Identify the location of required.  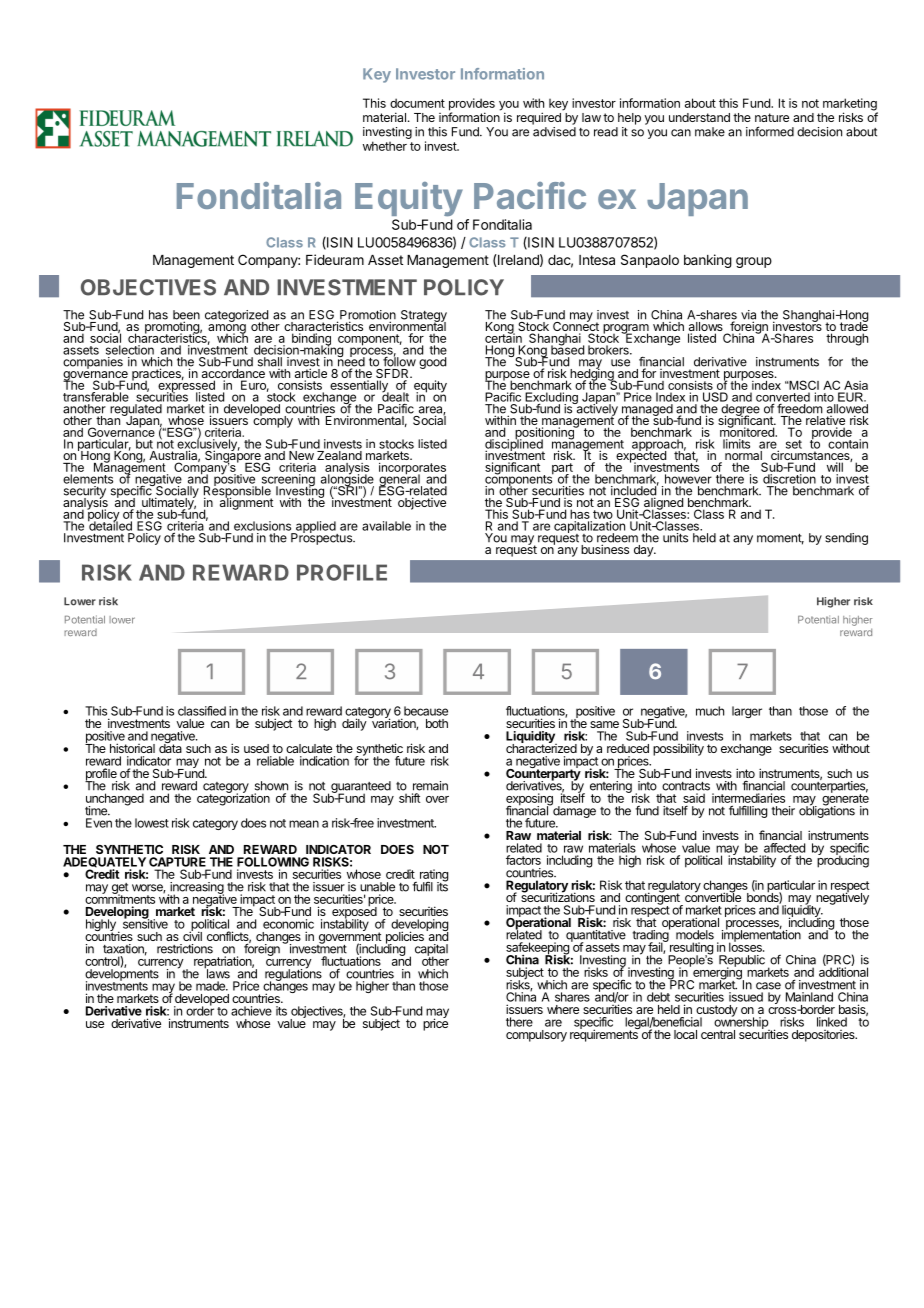
(539, 118).
